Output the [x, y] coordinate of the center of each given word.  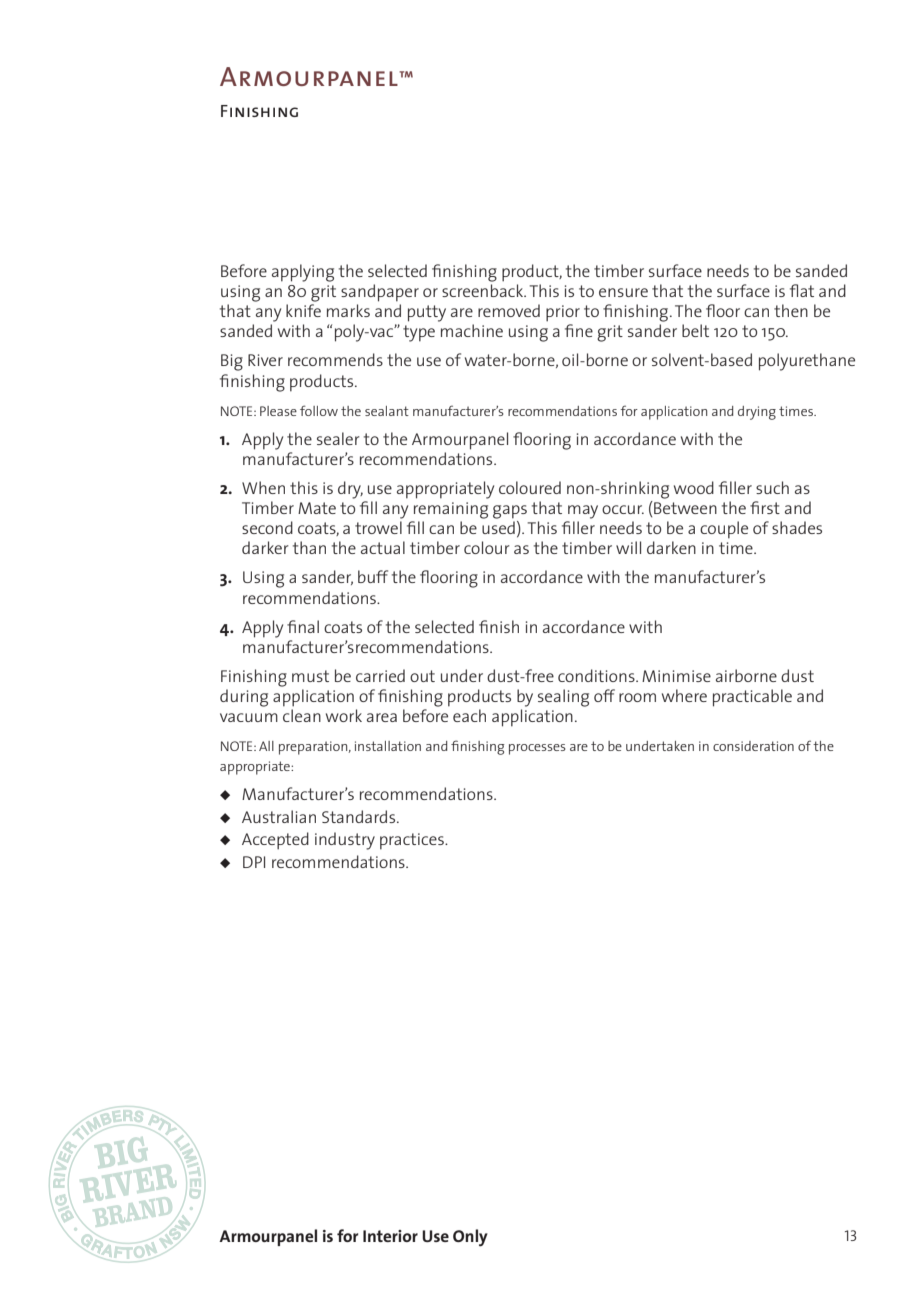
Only [470, 1238]
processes [537, 749]
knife [303, 310]
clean [302, 715]
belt [695, 330]
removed [509, 310]
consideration [753, 746]
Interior [390, 1236]
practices [413, 841]
